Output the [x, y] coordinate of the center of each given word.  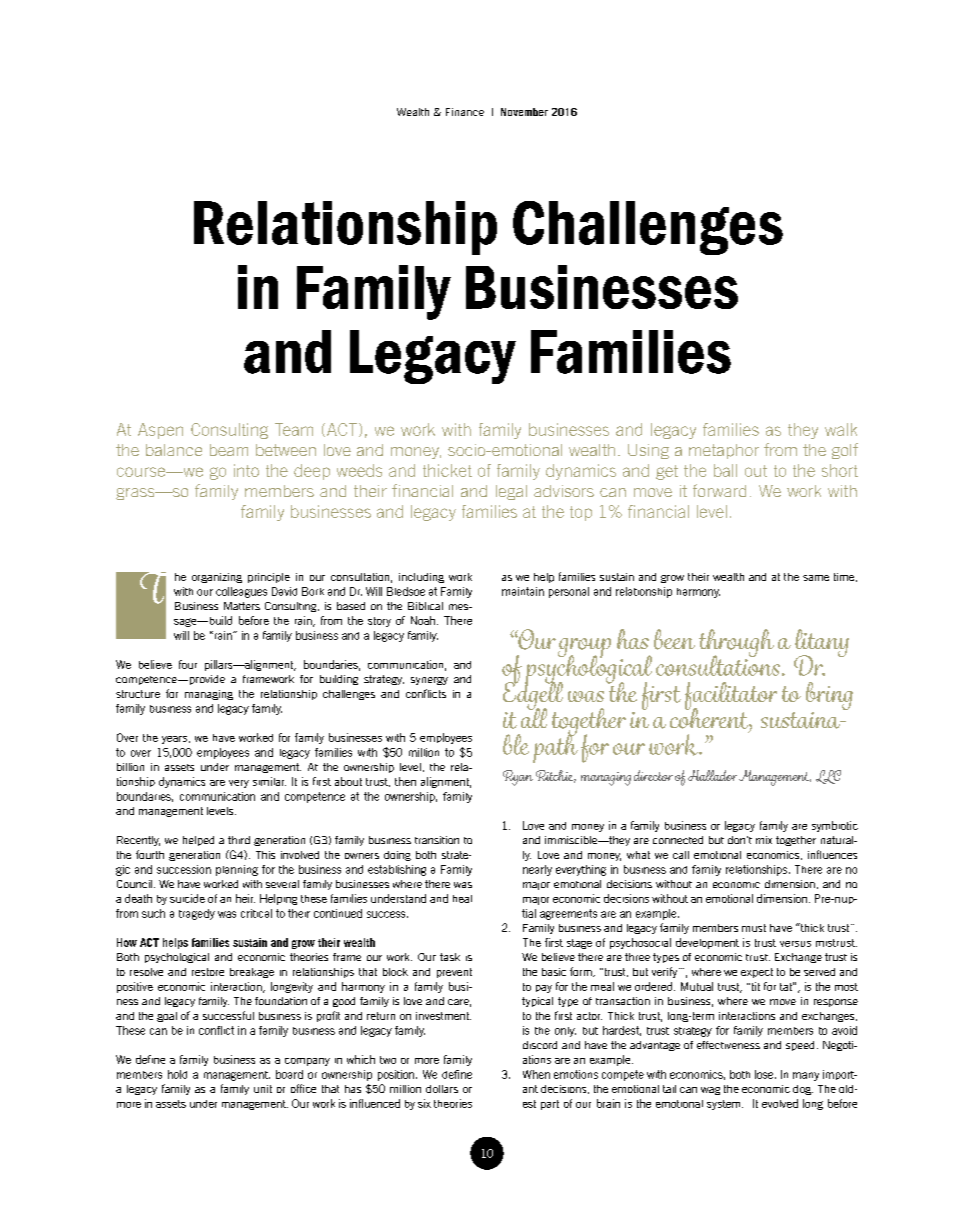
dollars [442, 1089]
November [524, 112]
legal [511, 492]
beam [229, 450]
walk [841, 429]
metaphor [724, 451]
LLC [828, 777]
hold [177, 1074]
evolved [780, 1103]
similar [269, 781]
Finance [465, 112]
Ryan [518, 778]
